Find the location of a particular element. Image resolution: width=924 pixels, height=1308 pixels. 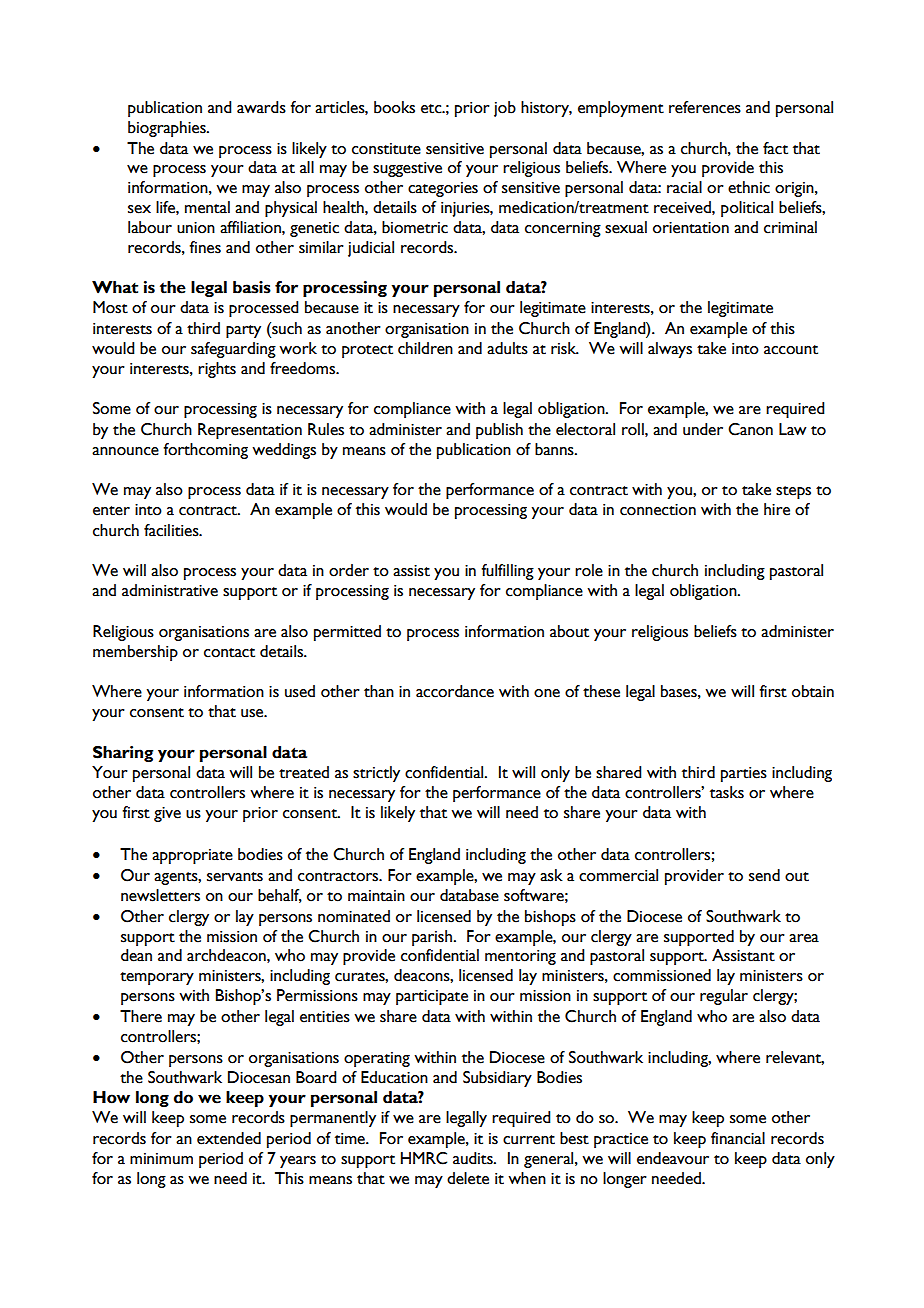

obtain is located at coordinates (813, 691).
